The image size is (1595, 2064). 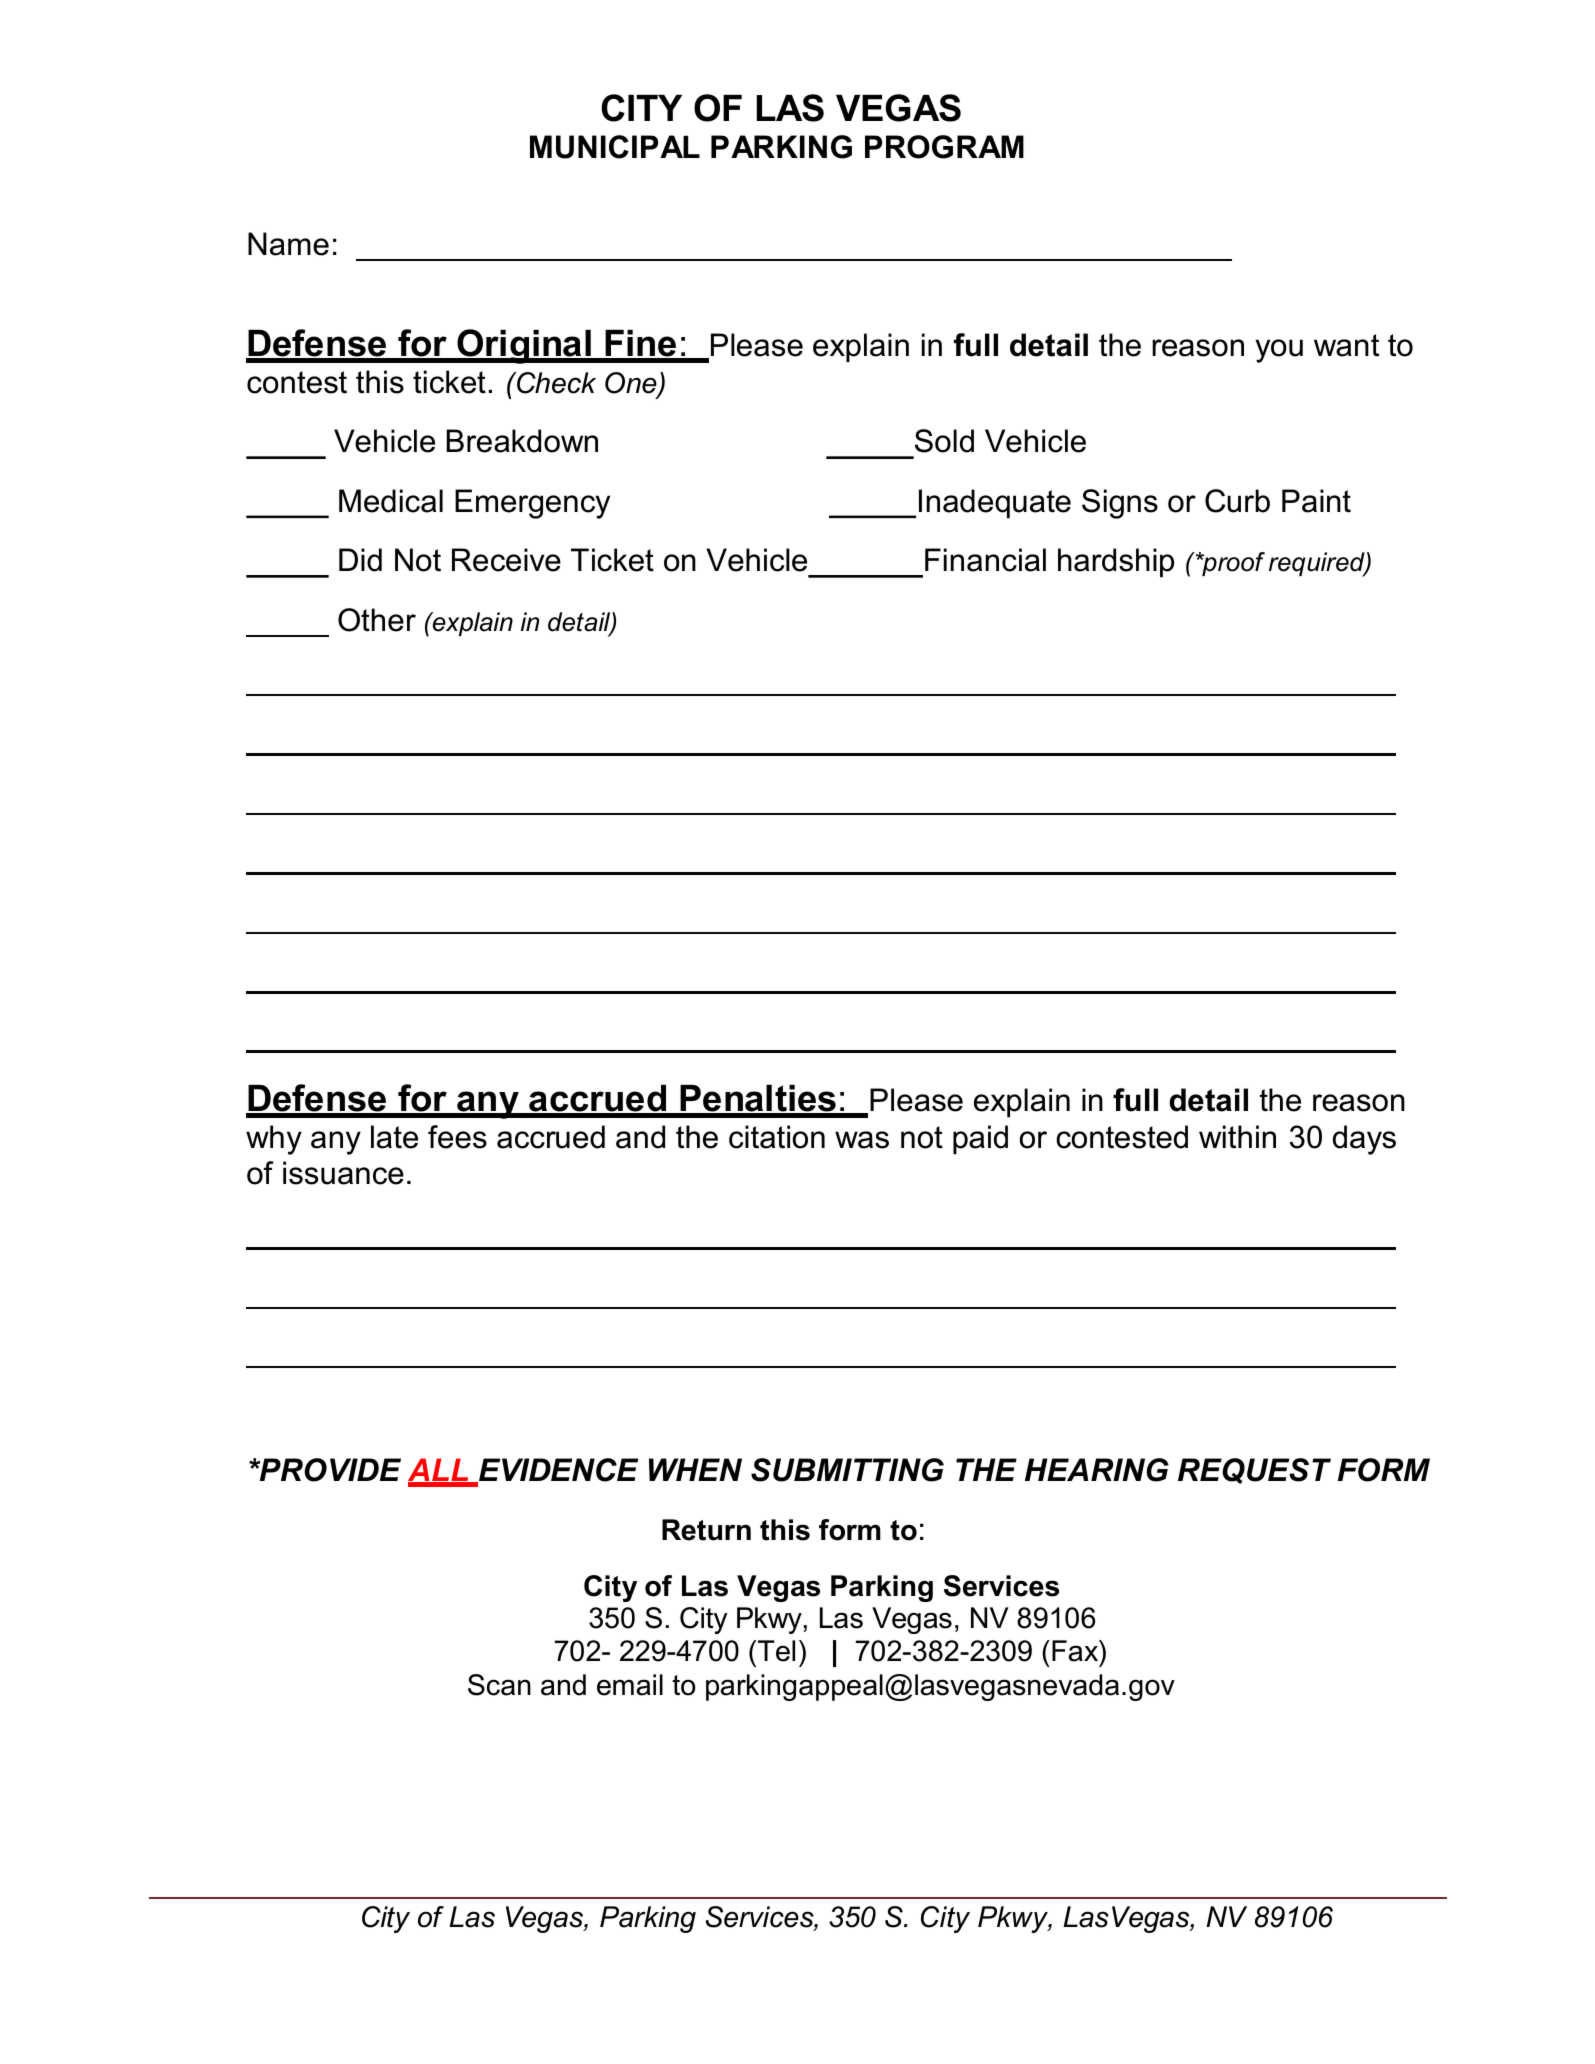 What do you see at coordinates (1237, 1137) in the document?
I see `within` at bounding box center [1237, 1137].
